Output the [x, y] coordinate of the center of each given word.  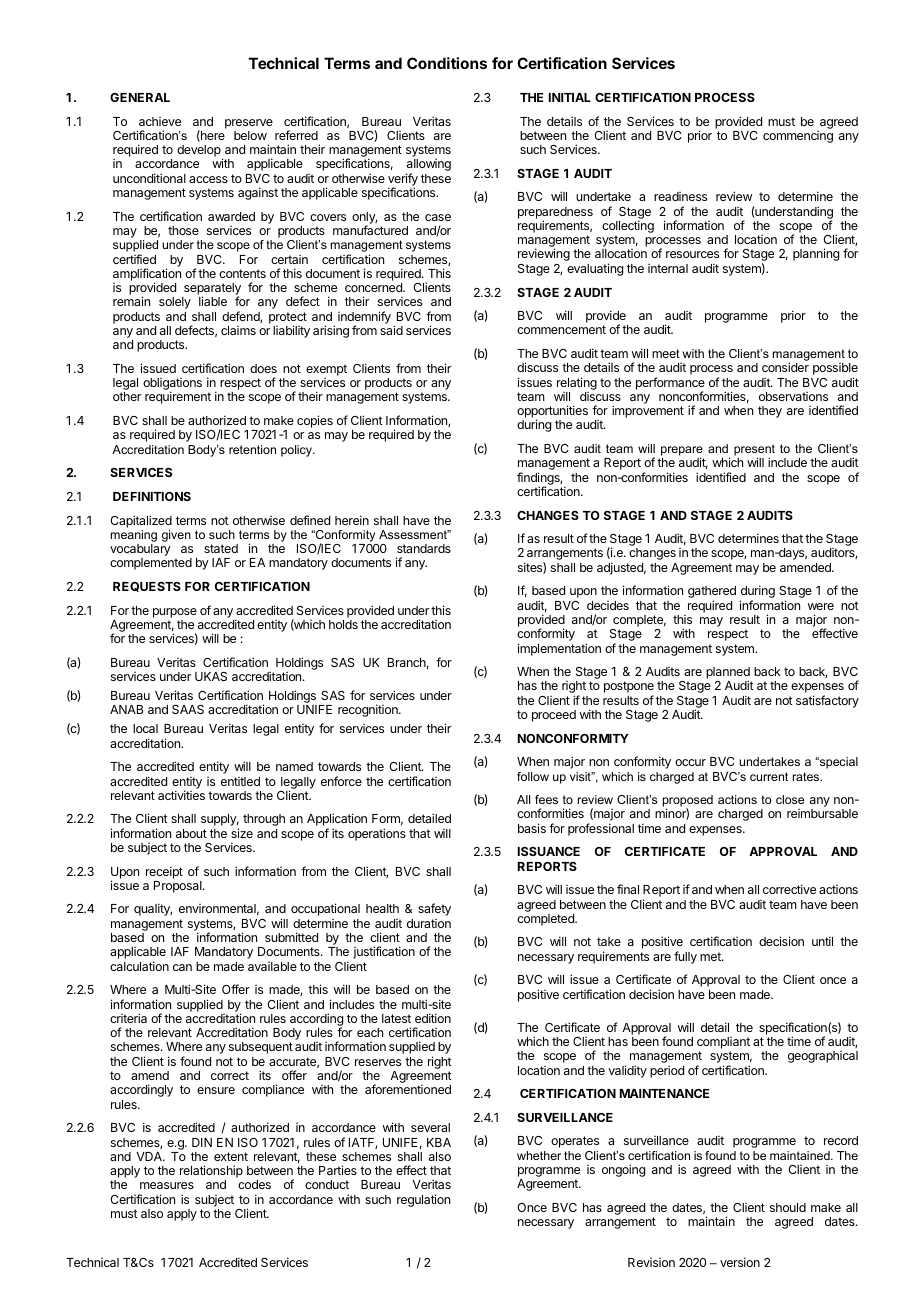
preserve [249, 124]
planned [729, 674]
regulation [423, 1200]
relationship [211, 1173]
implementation [559, 649]
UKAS [211, 676]
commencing [798, 137]
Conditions [447, 63]
